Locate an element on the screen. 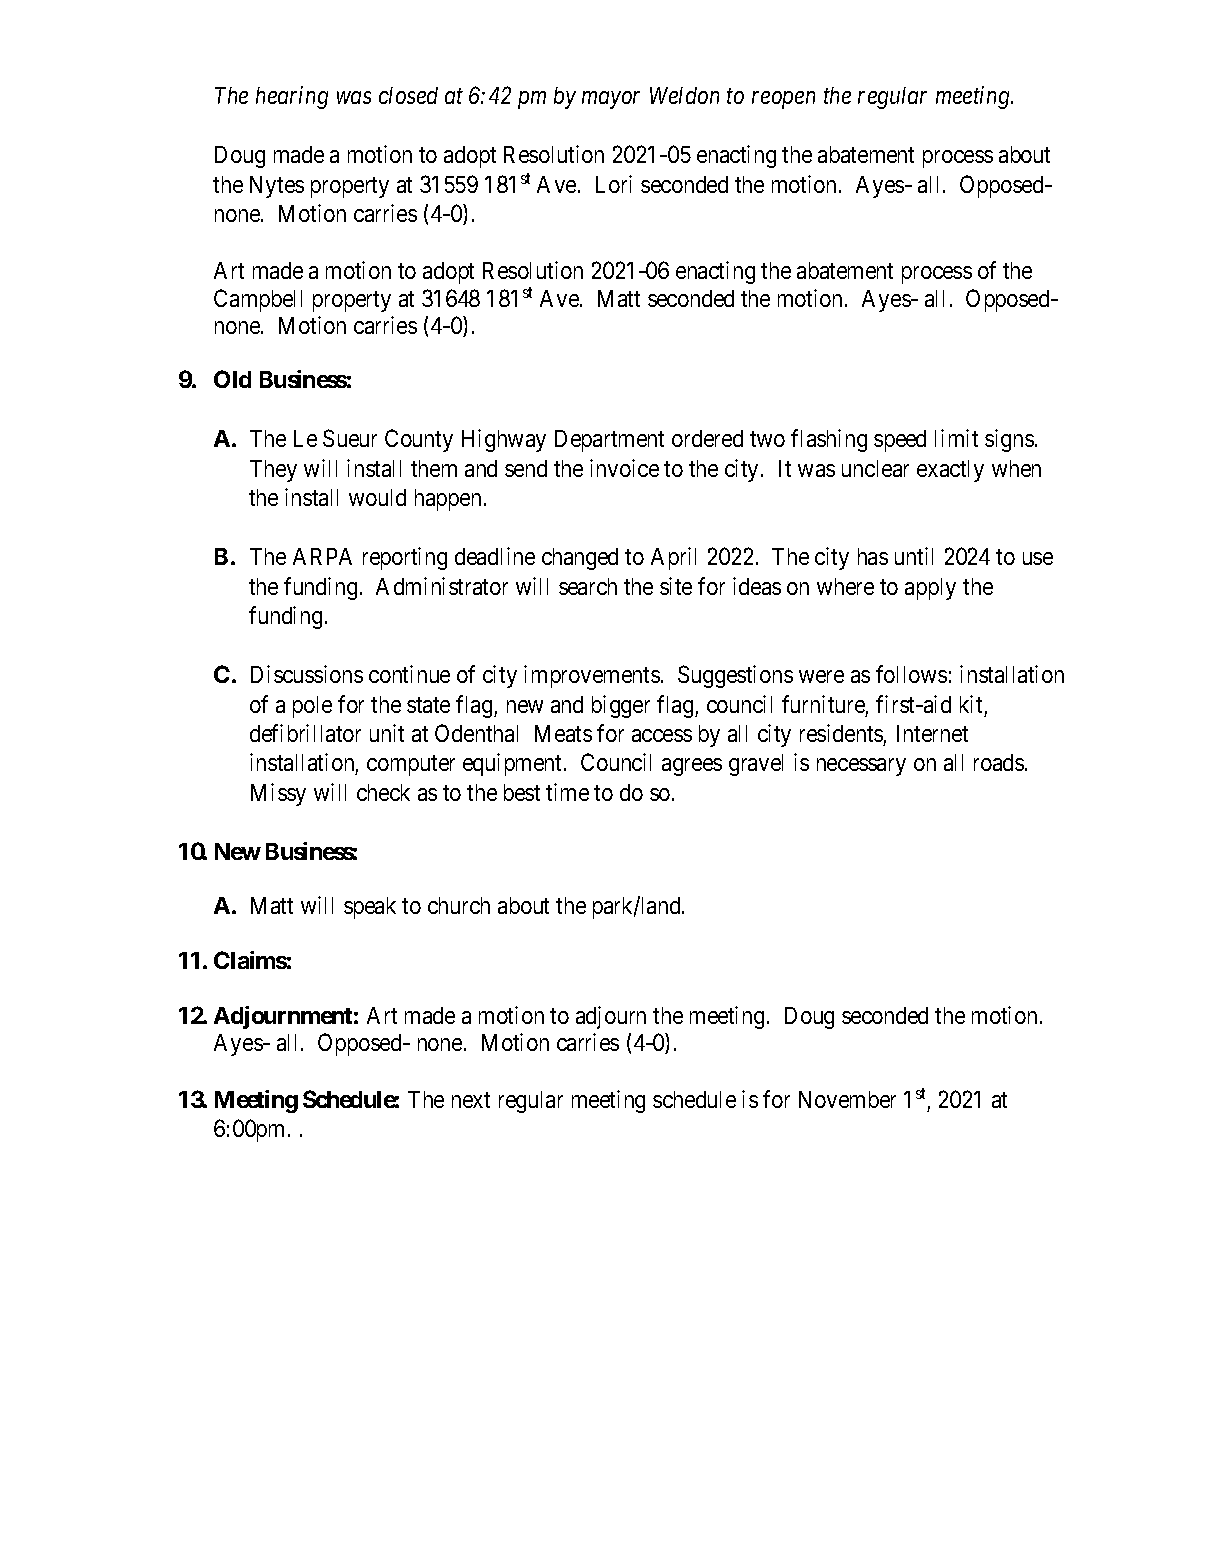  reopen is located at coordinates (783, 100).
